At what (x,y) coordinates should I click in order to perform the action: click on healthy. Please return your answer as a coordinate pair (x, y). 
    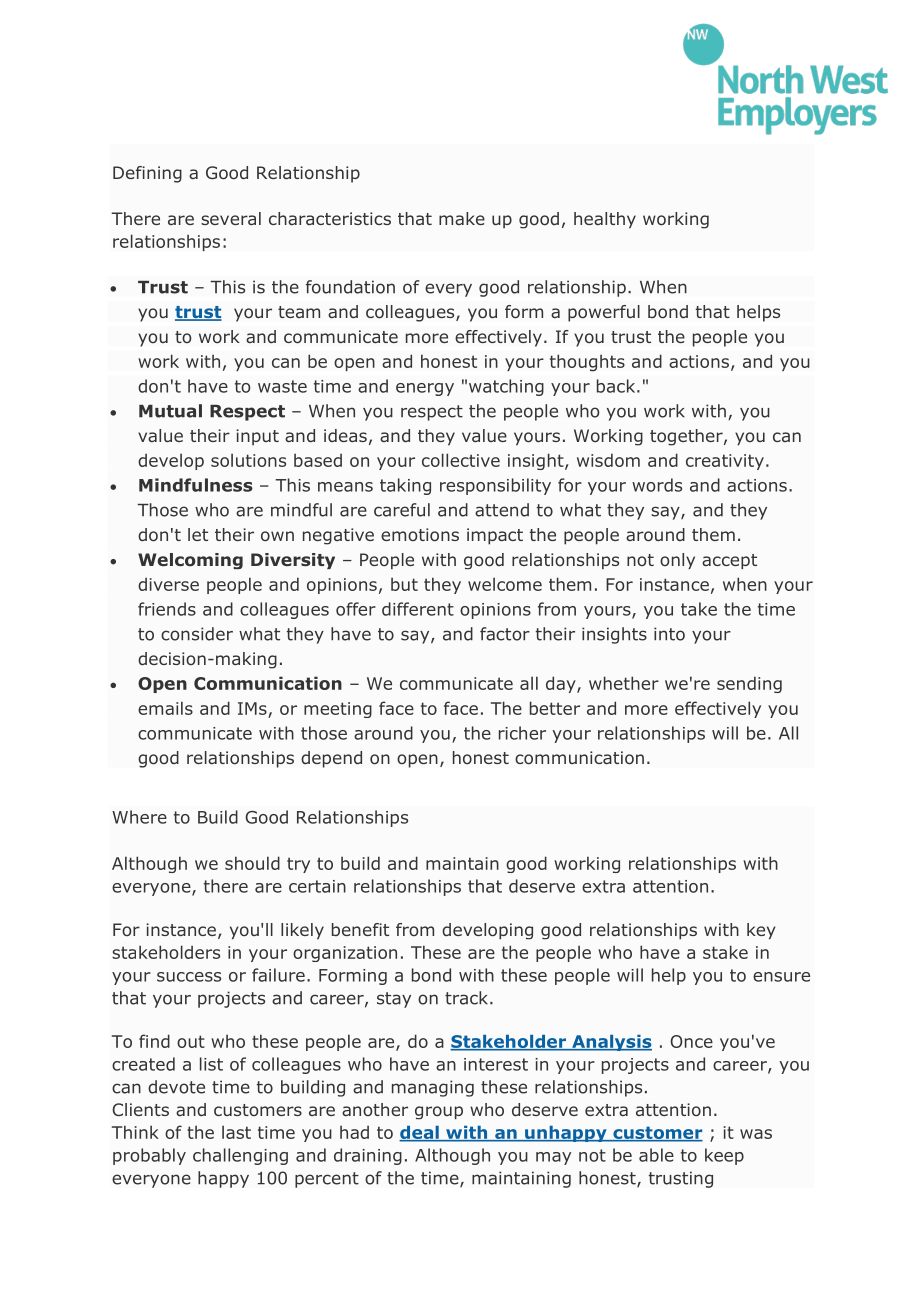
    Looking at the image, I should click on (605, 220).
